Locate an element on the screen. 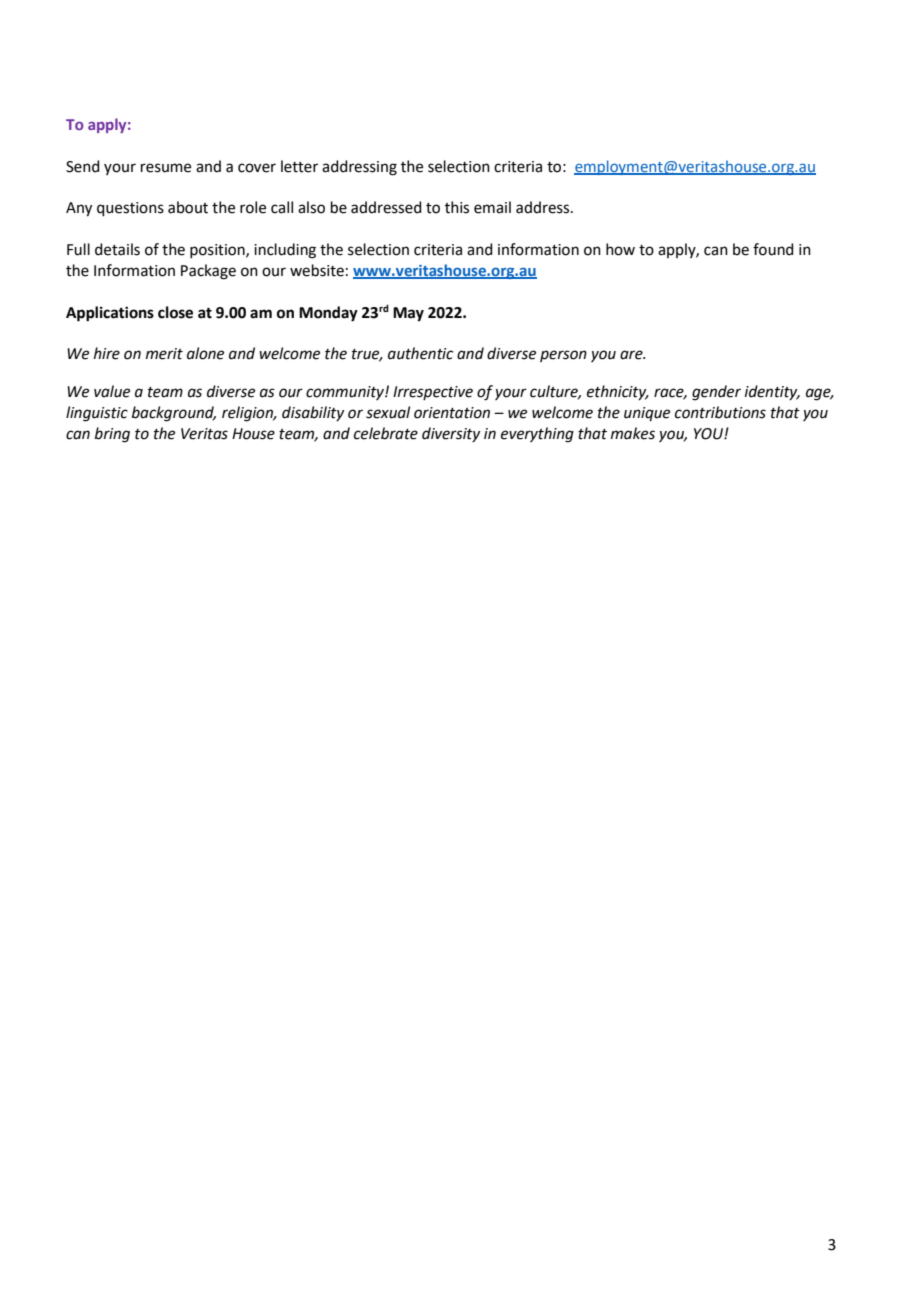 This screenshot has height=1308, width=924. merit is located at coordinates (164, 354).
